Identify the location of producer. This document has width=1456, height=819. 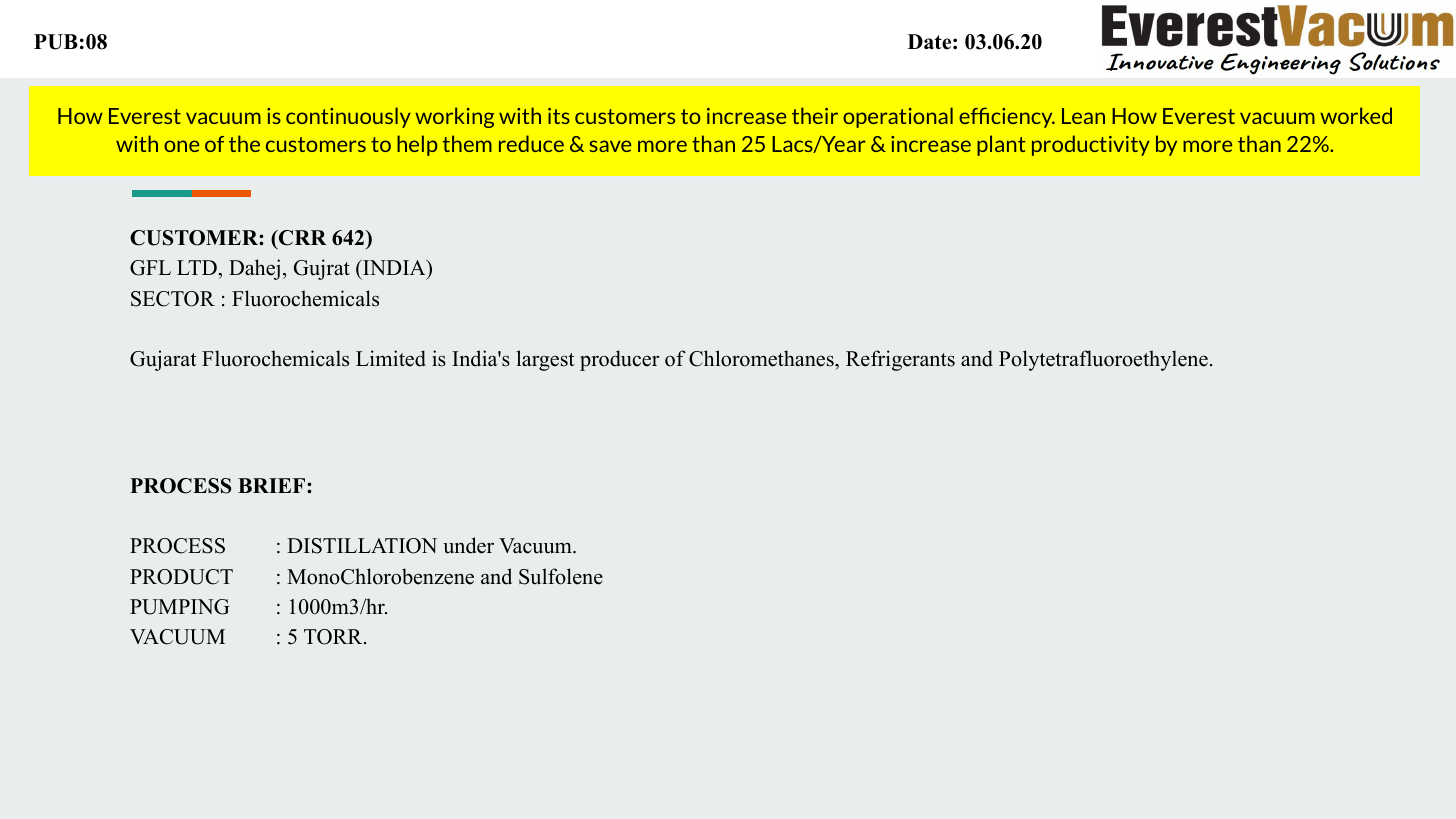
(619, 360).
